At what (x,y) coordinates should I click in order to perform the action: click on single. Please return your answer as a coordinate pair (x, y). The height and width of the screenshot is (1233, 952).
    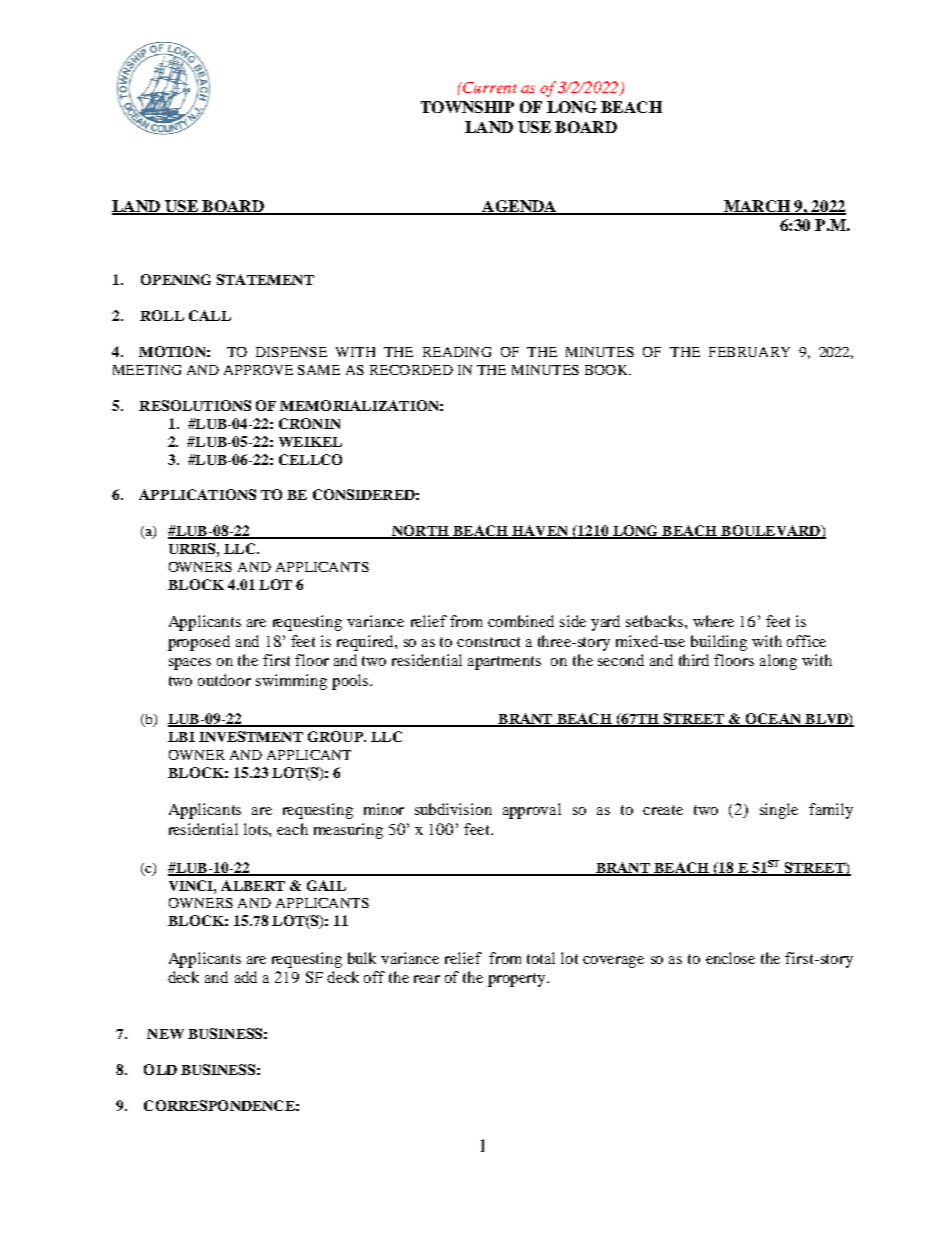
    Looking at the image, I should click on (779, 811).
